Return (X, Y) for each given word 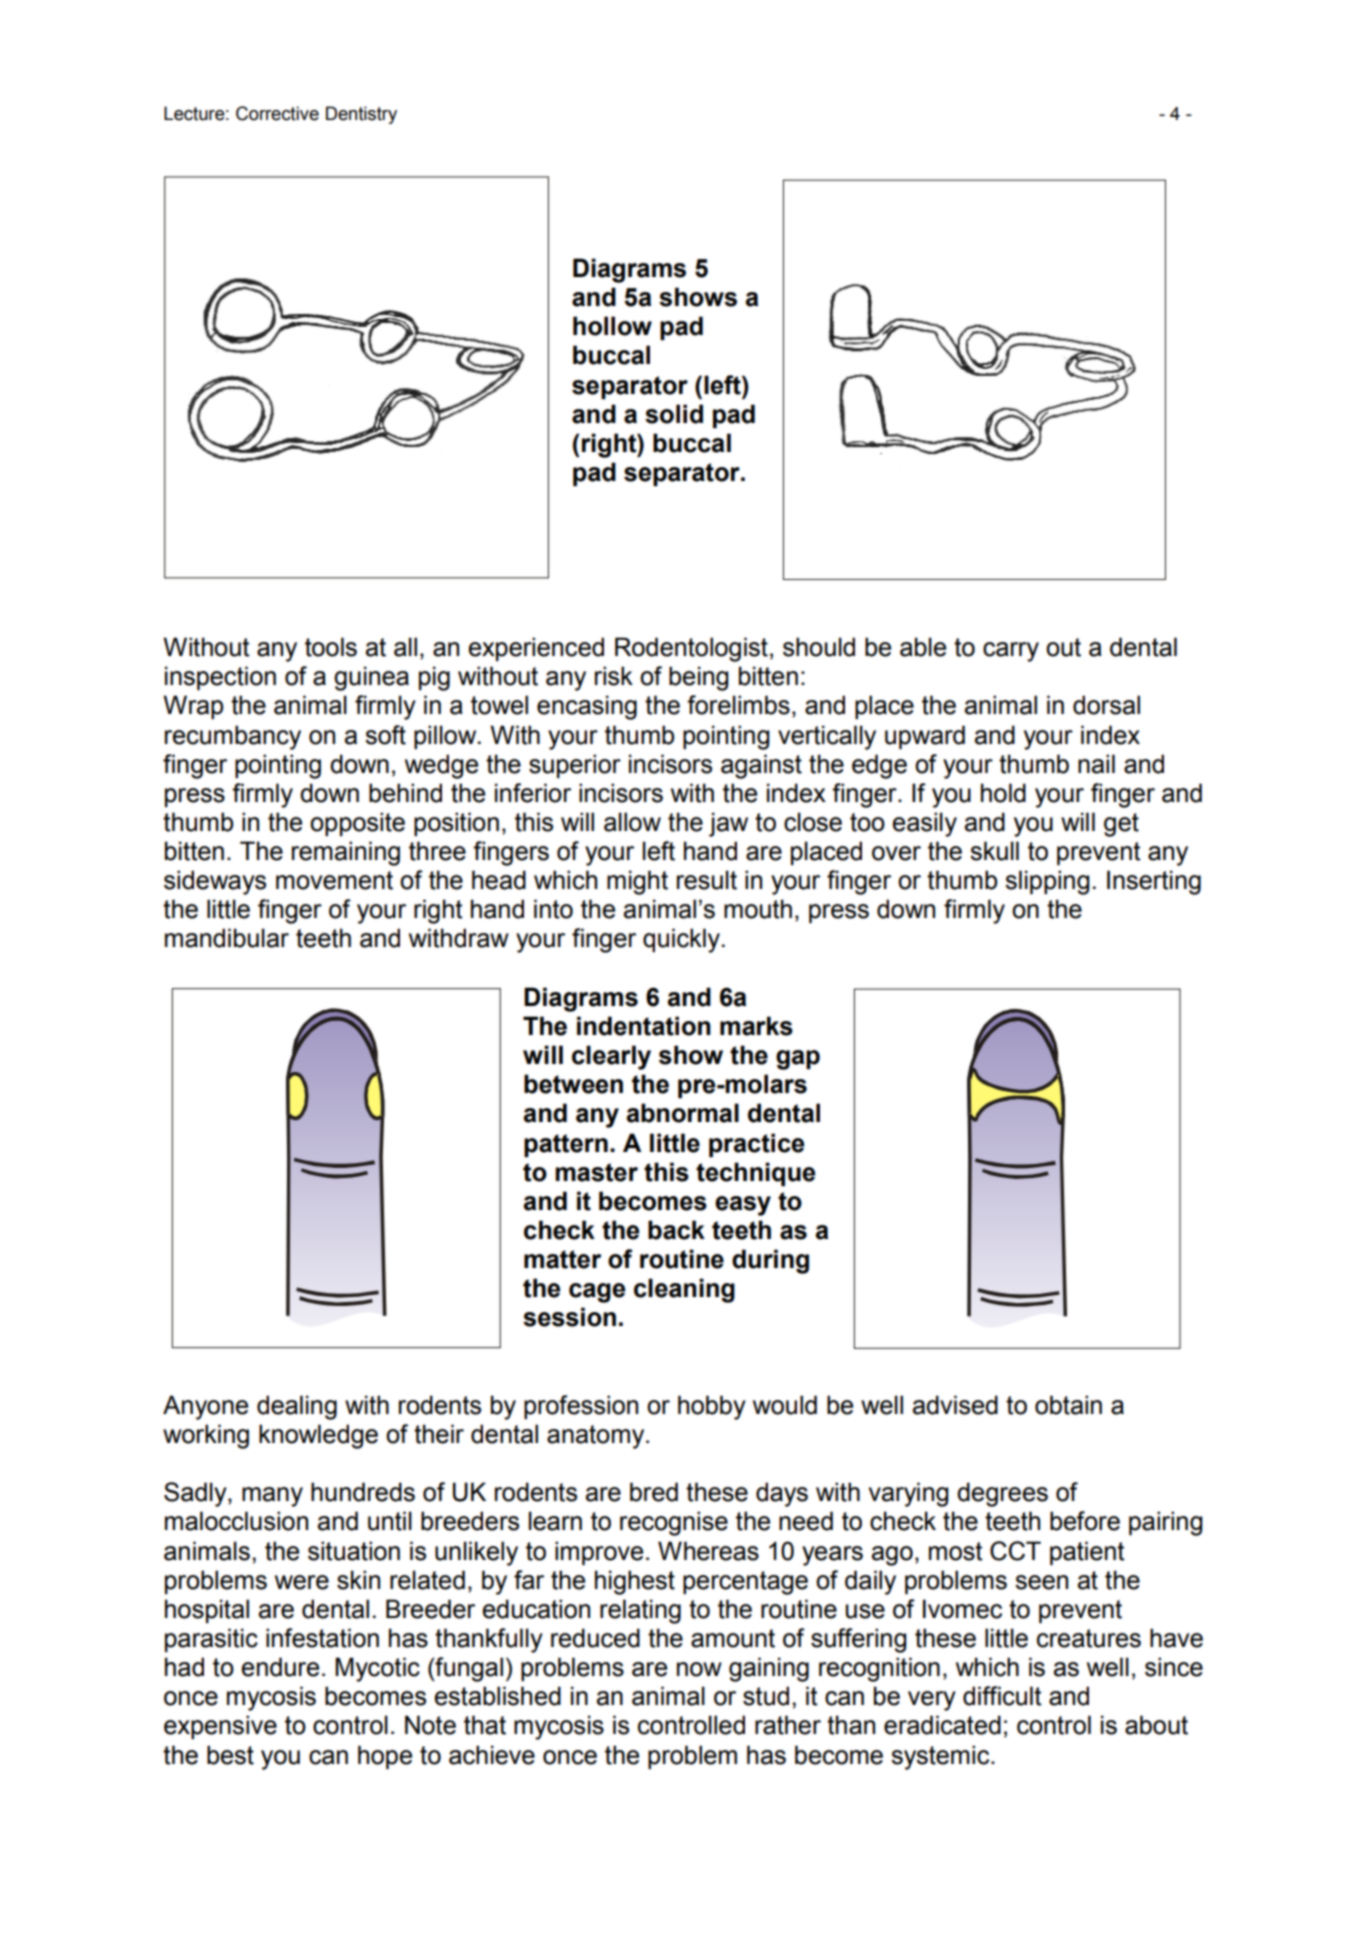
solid (674, 414)
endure (280, 1667)
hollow (612, 326)
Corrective (277, 113)
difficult (1002, 1696)
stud (766, 1696)
